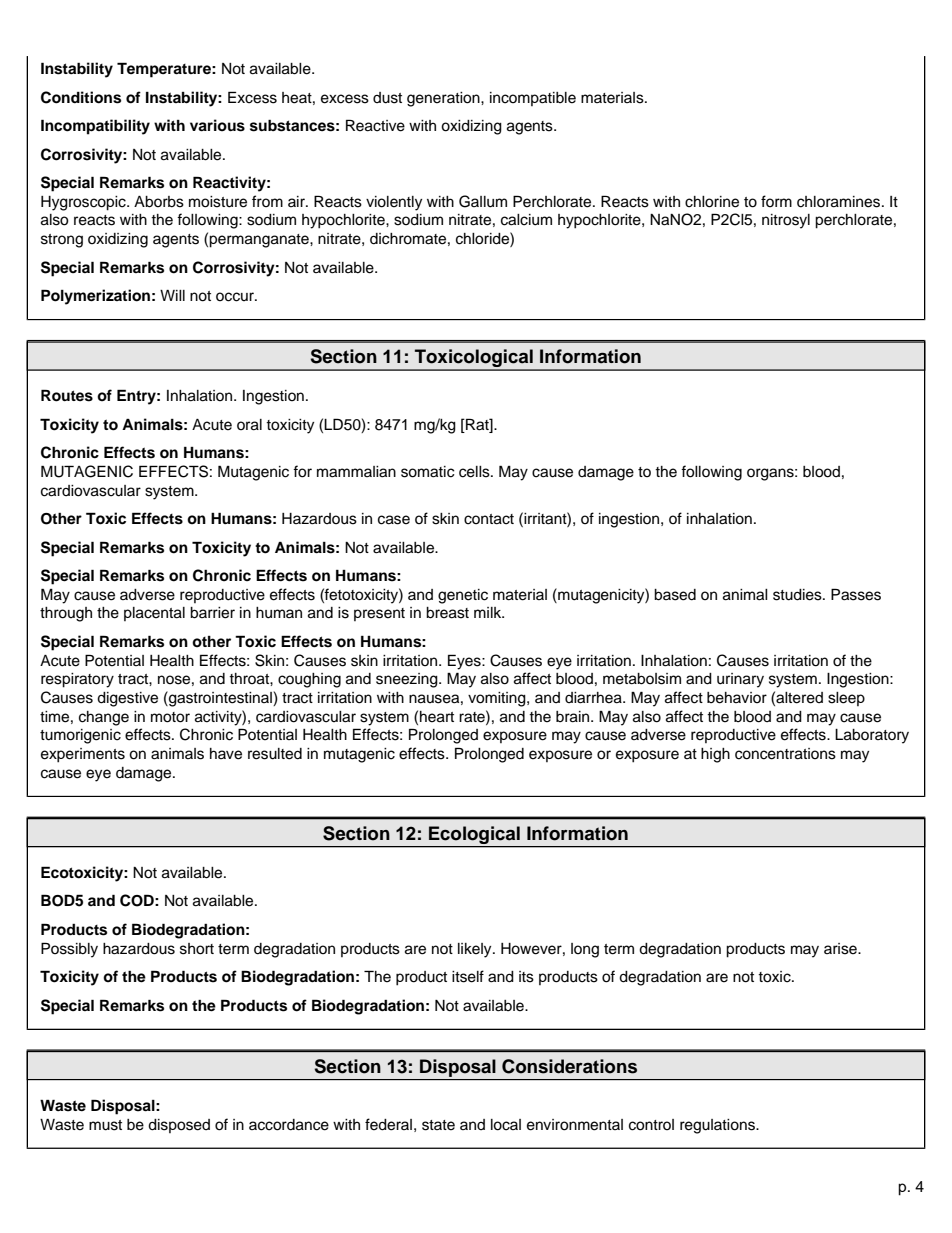 Image resolution: width=952 pixels, height=1233 pixels. What do you see at coordinates (447, 613) in the image?
I see `breast` at bounding box center [447, 613].
